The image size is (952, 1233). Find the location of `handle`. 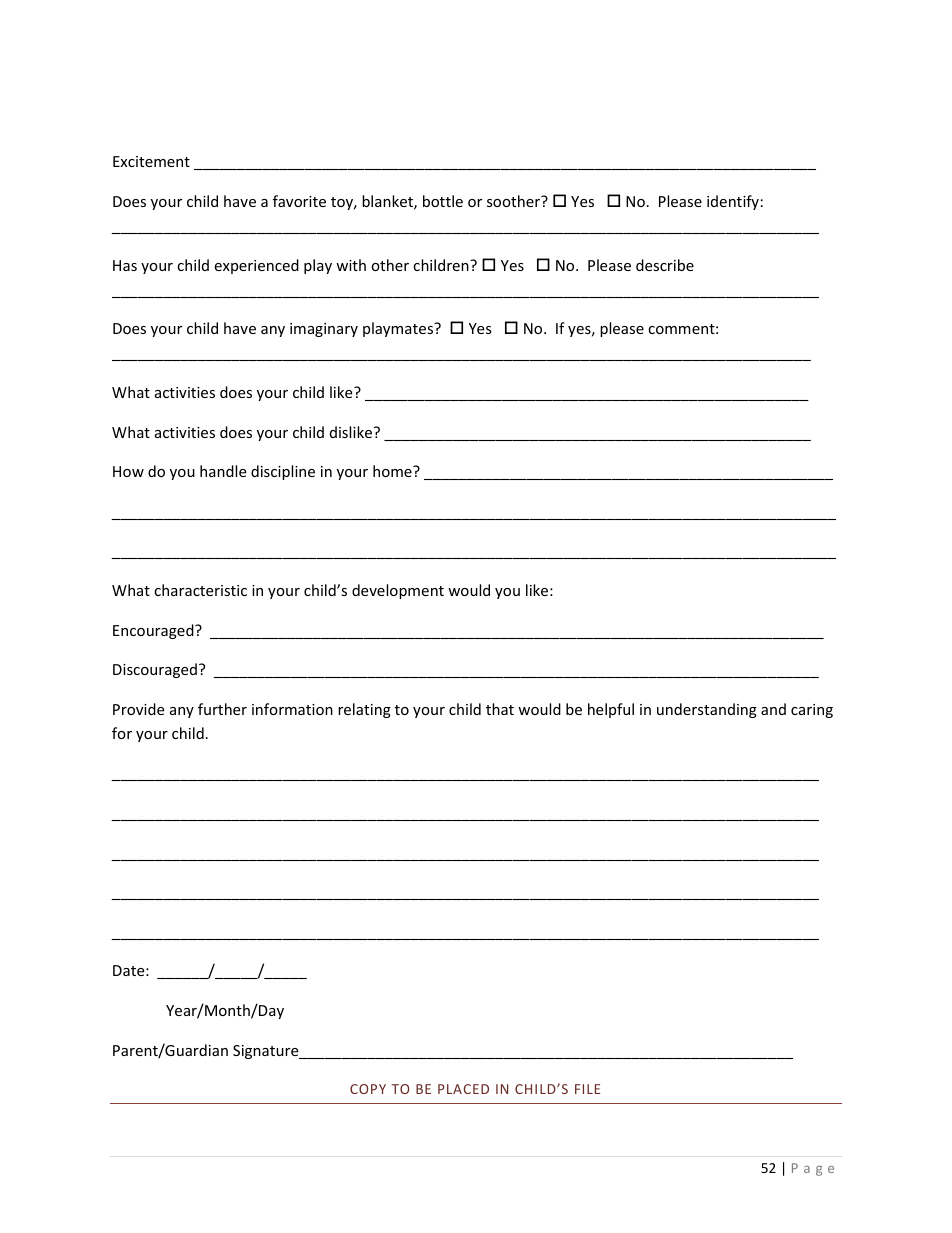

handle is located at coordinates (223, 471).
